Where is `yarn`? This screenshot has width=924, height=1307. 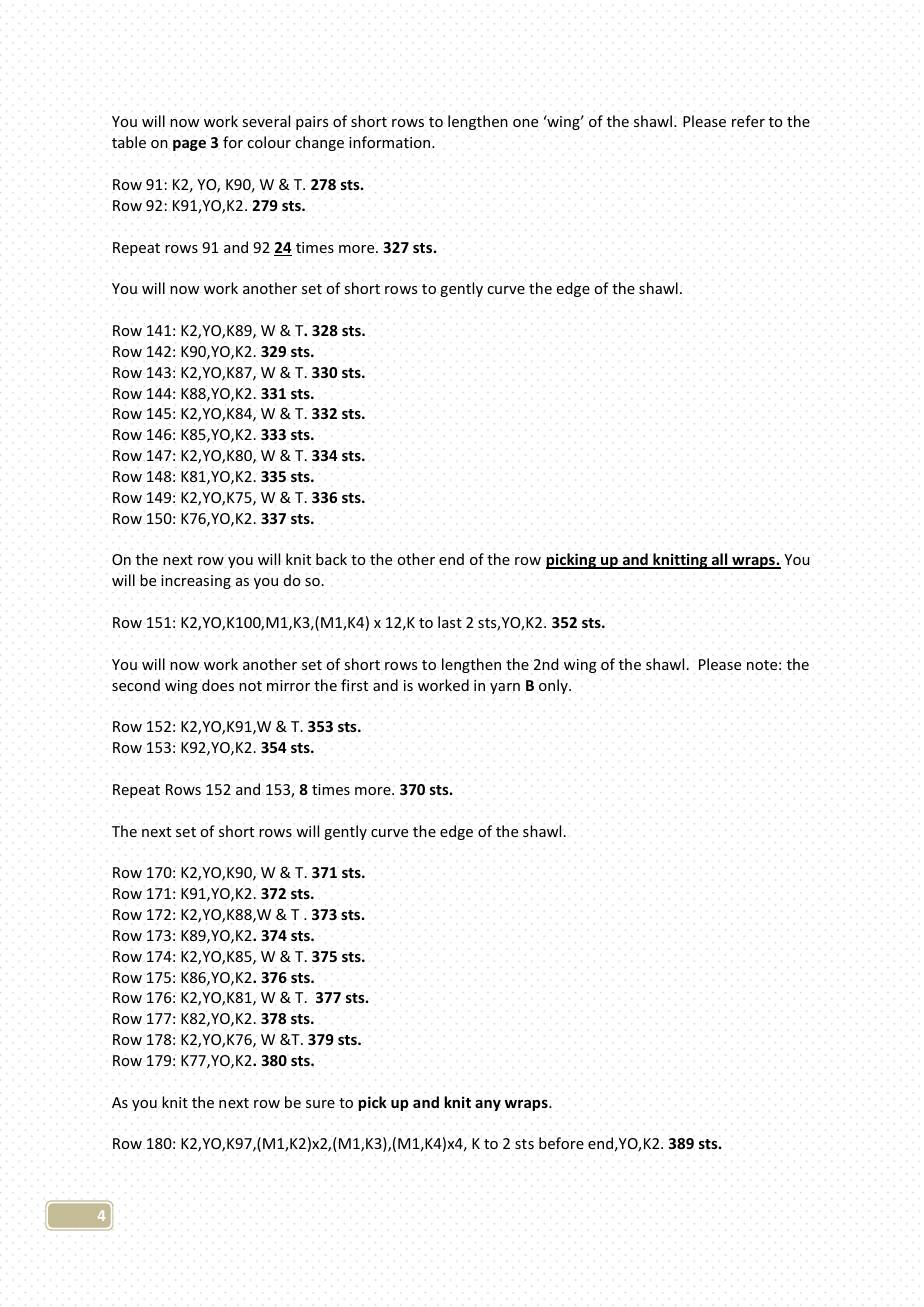
yarn is located at coordinates (505, 688).
